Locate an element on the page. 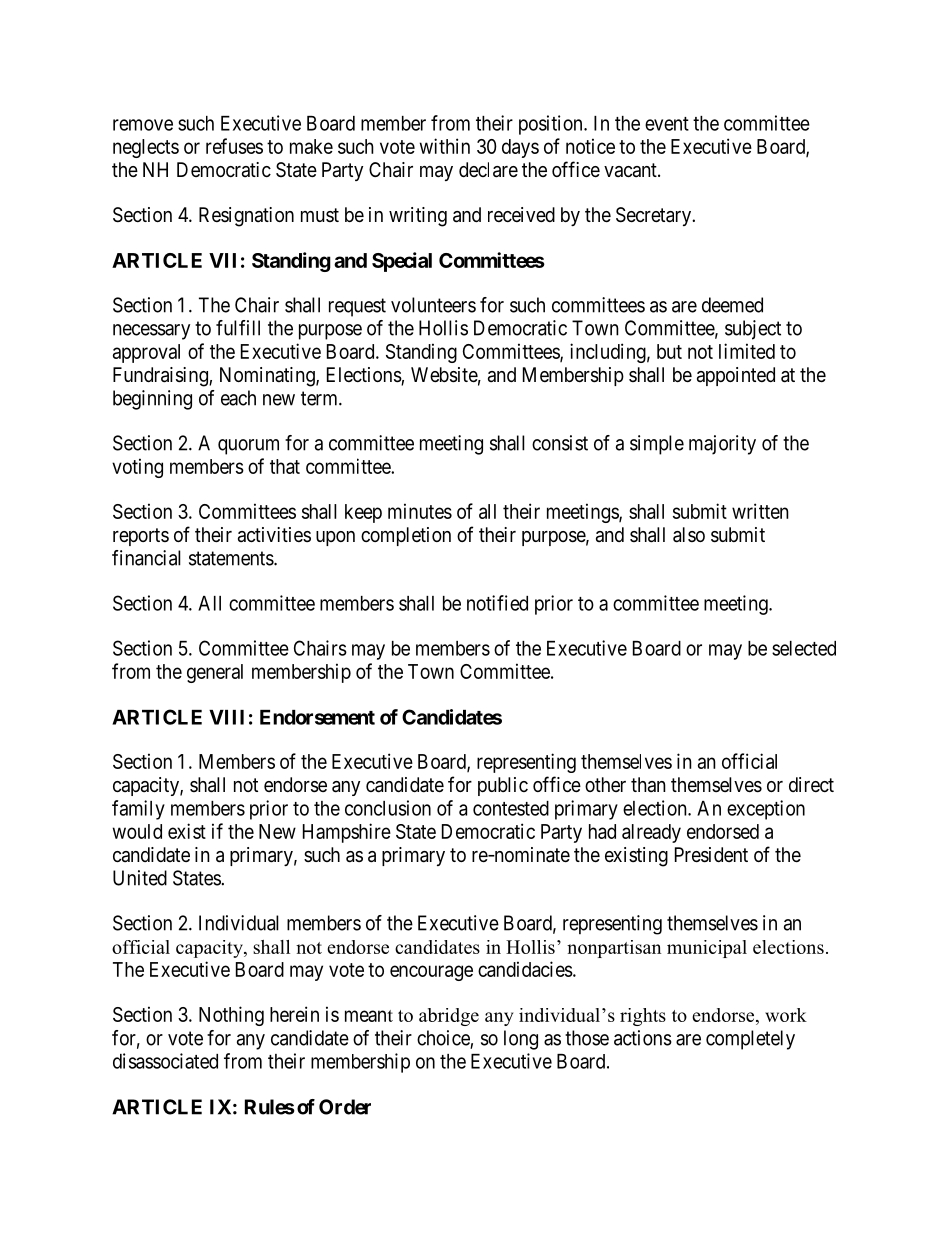 This document has height=1233, width=952. completely is located at coordinates (750, 1040).
